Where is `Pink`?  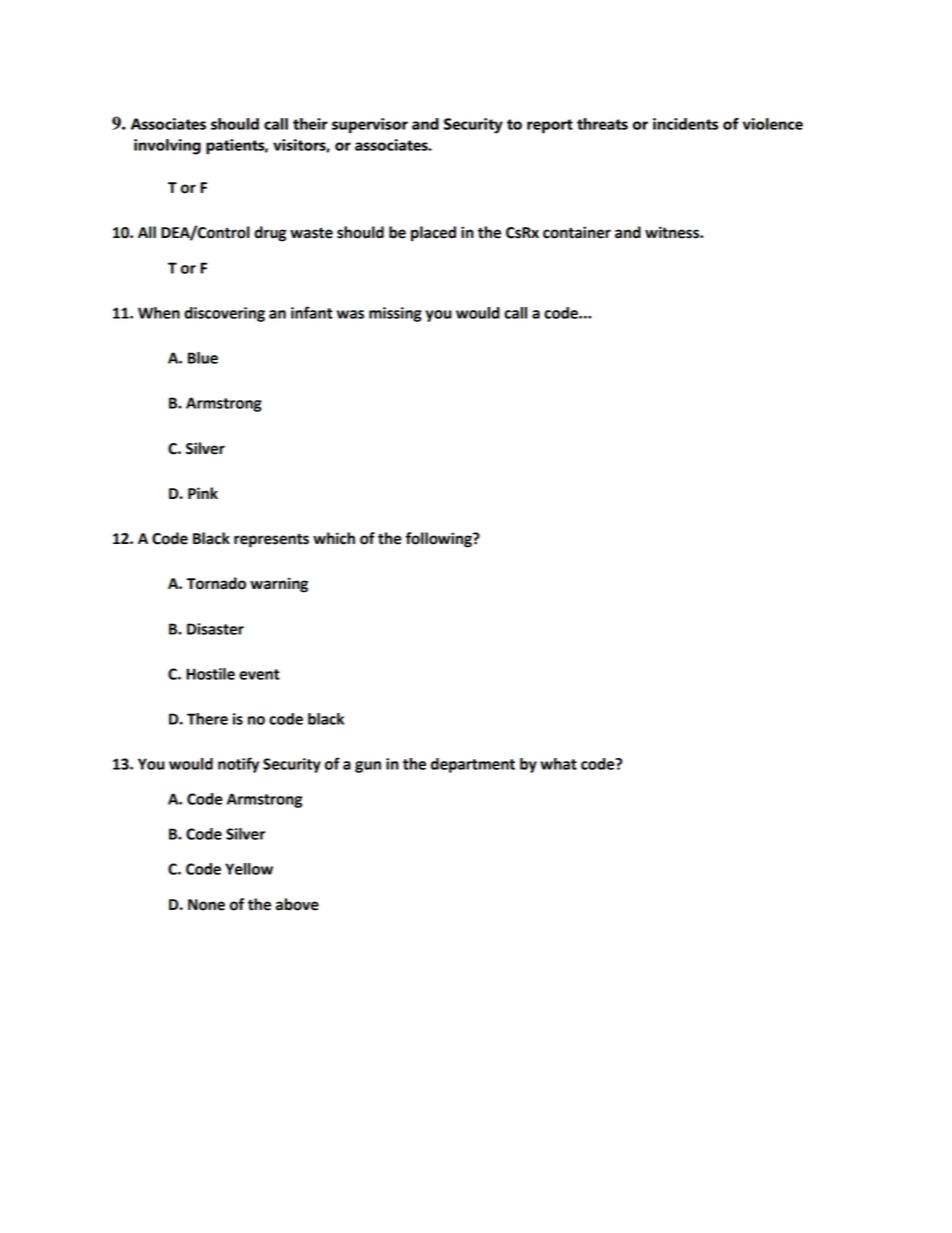 Pink is located at coordinates (203, 493).
